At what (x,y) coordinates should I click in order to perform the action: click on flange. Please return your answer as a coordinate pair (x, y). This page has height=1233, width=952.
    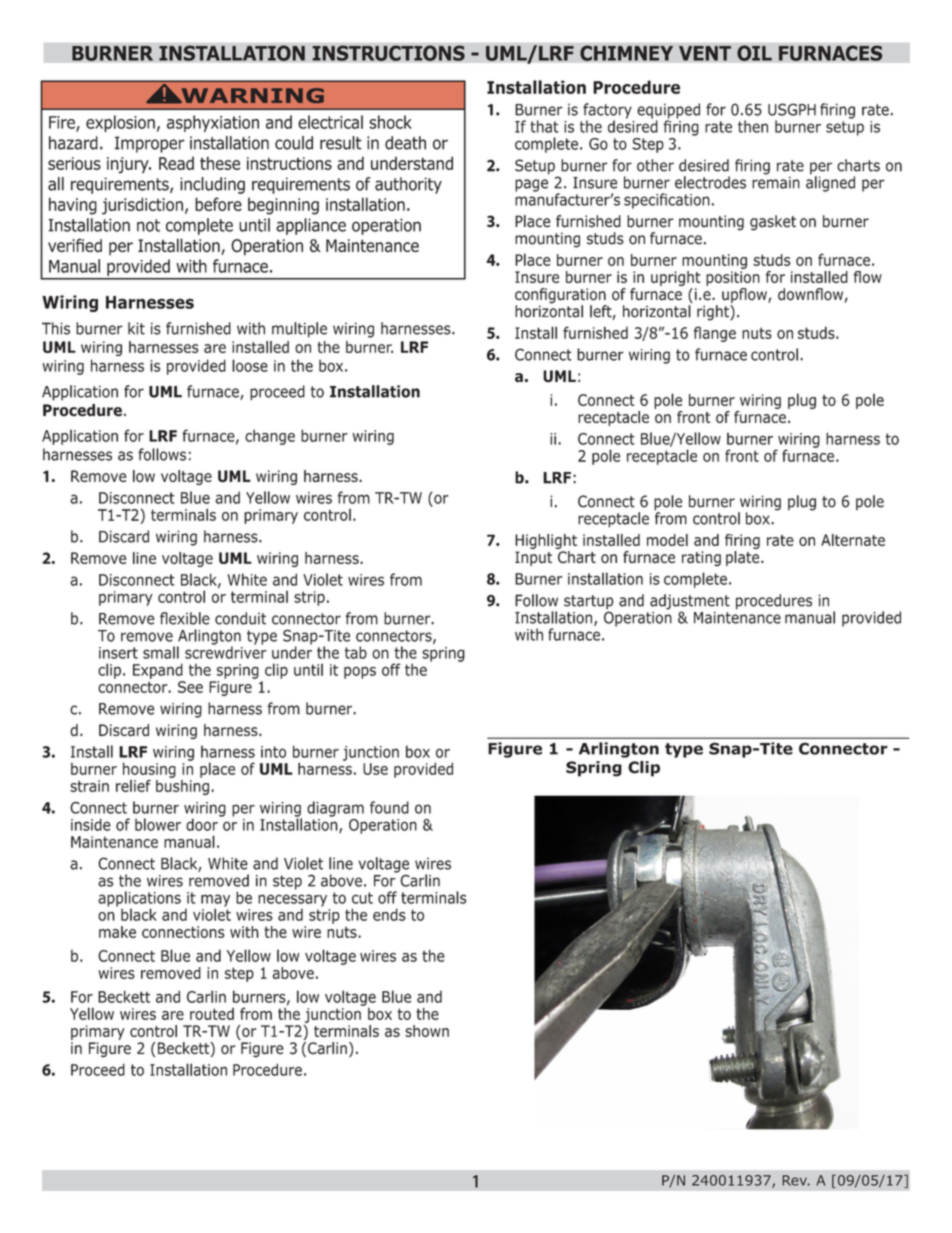
    Looking at the image, I should click on (715, 334).
